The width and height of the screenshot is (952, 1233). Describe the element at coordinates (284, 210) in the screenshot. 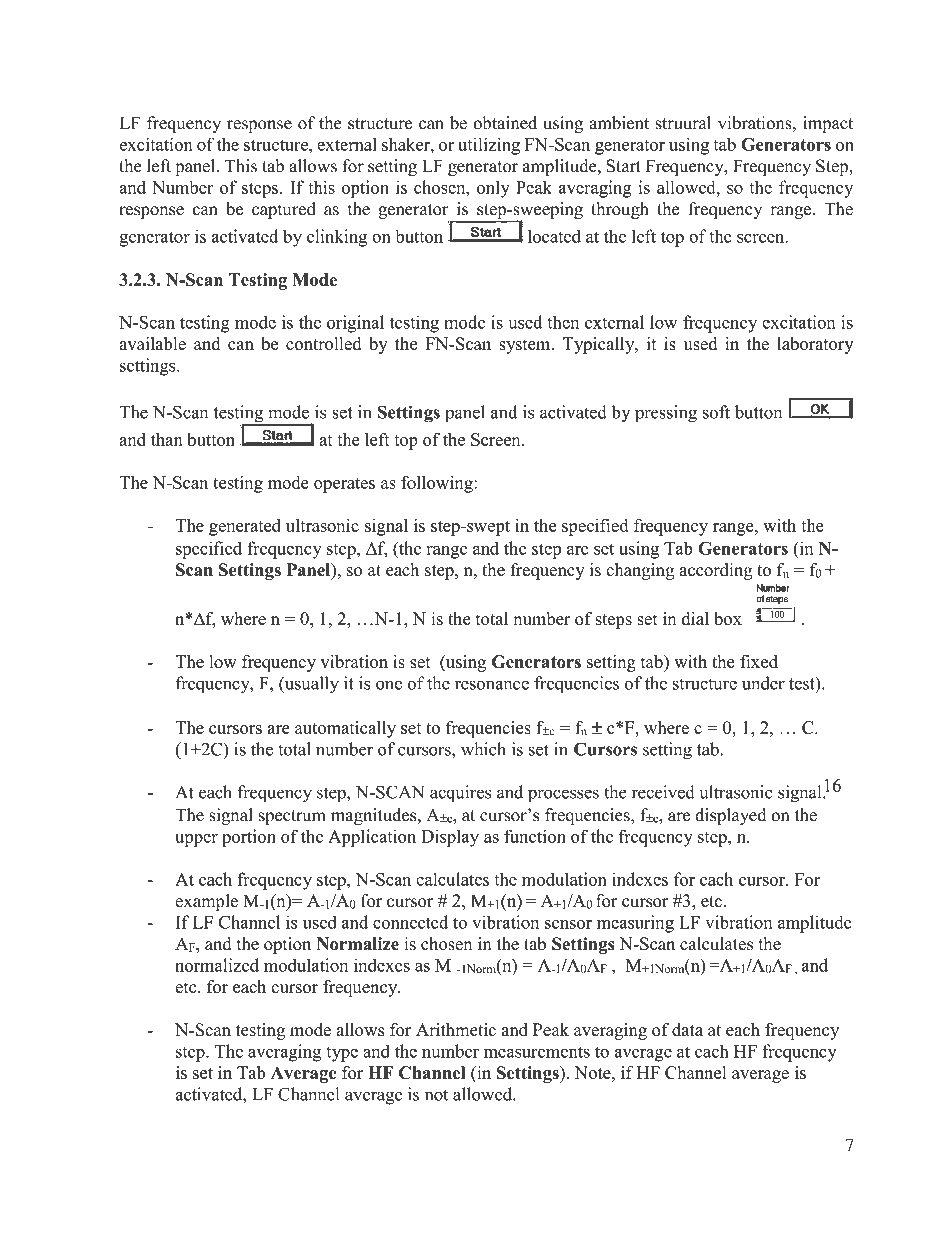

I see `captured` at that location.
